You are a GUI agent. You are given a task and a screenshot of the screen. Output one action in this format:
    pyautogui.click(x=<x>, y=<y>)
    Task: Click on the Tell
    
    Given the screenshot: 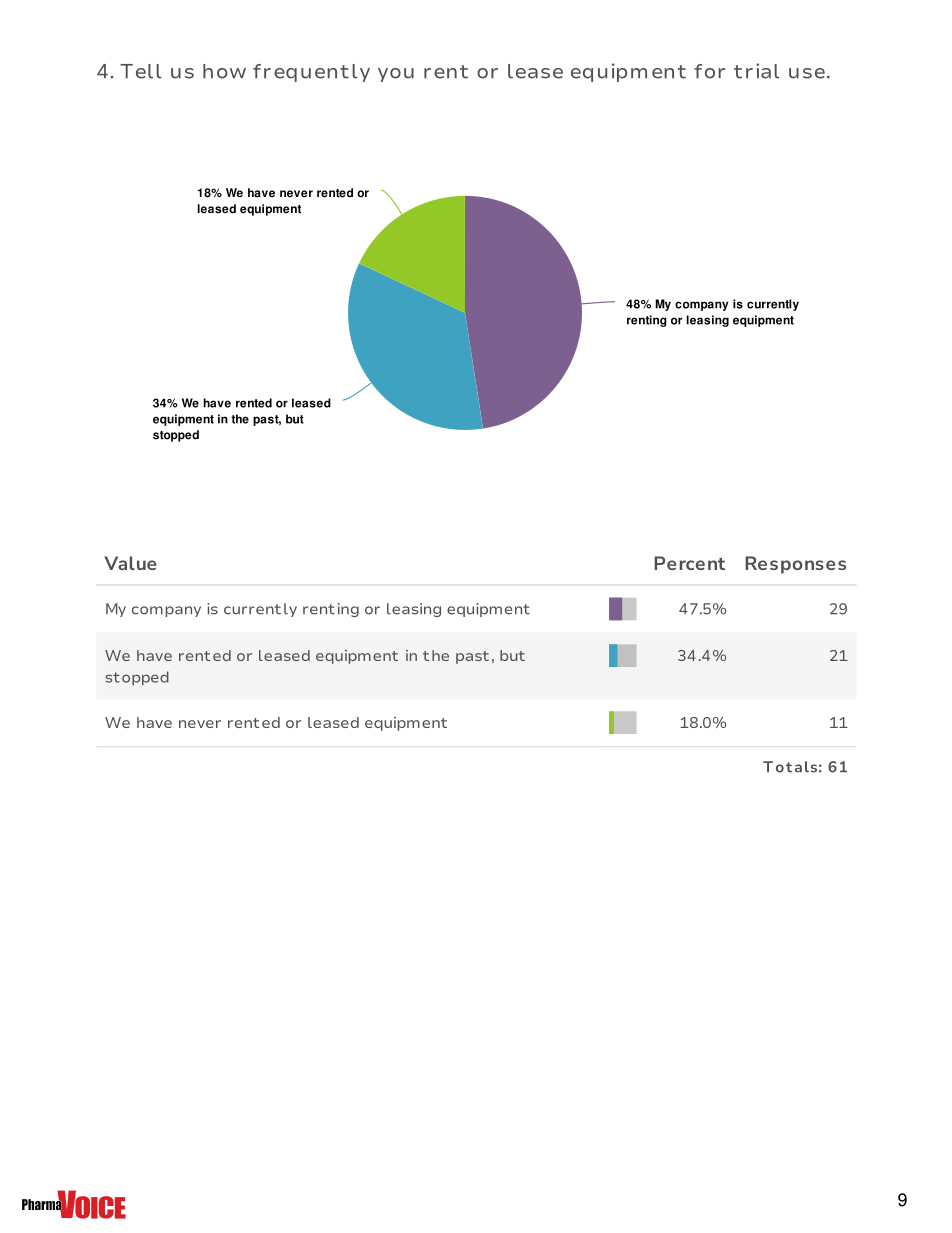 What is the action you would take?
    pyautogui.click(x=141, y=71)
